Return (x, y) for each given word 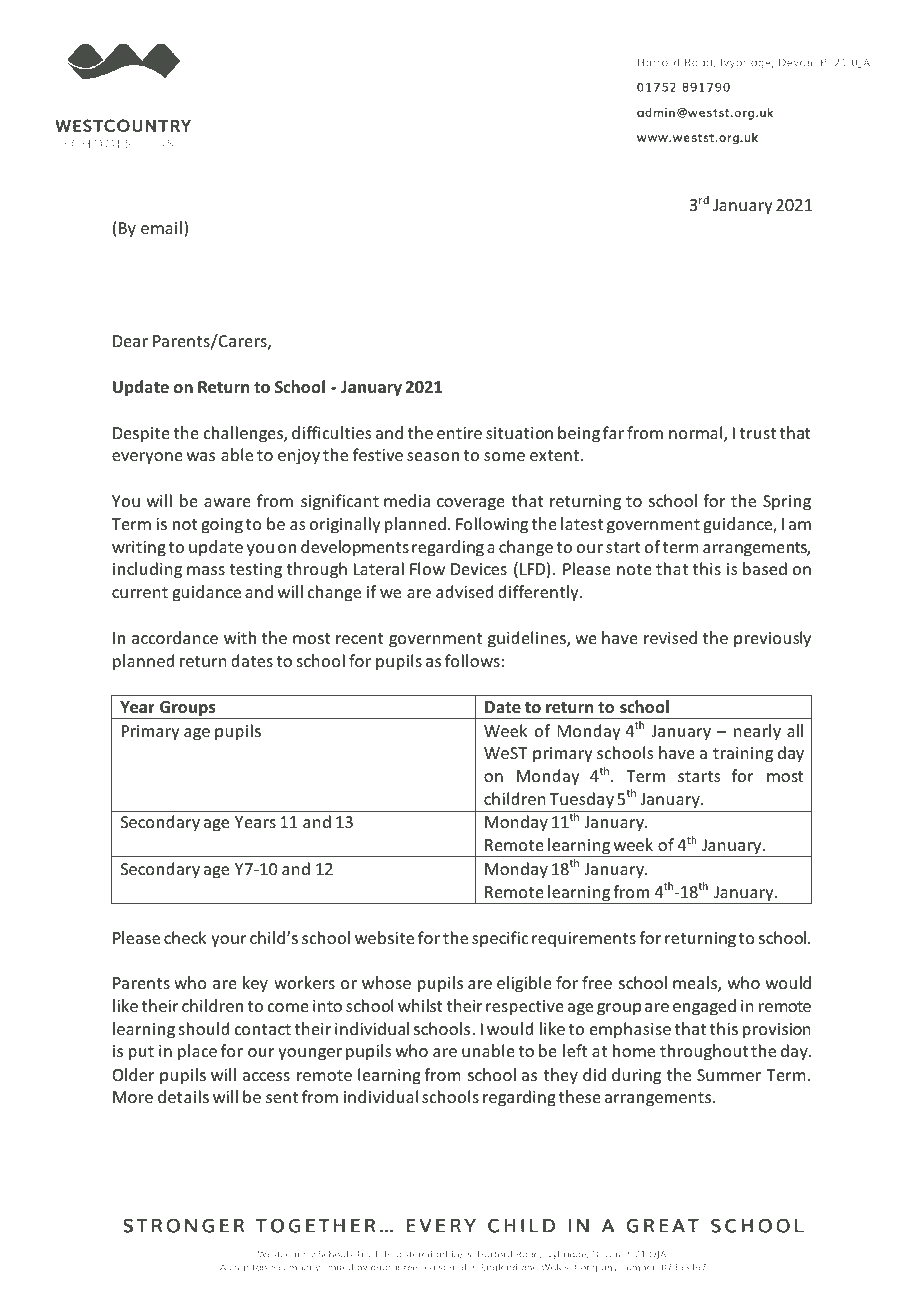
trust (758, 433)
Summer (729, 1075)
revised (670, 637)
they (561, 1076)
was (201, 456)
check (185, 937)
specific (500, 939)
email (161, 227)
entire (459, 433)
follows (472, 660)
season (433, 456)
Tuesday (582, 800)
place (197, 1052)
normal (697, 434)
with (240, 637)
